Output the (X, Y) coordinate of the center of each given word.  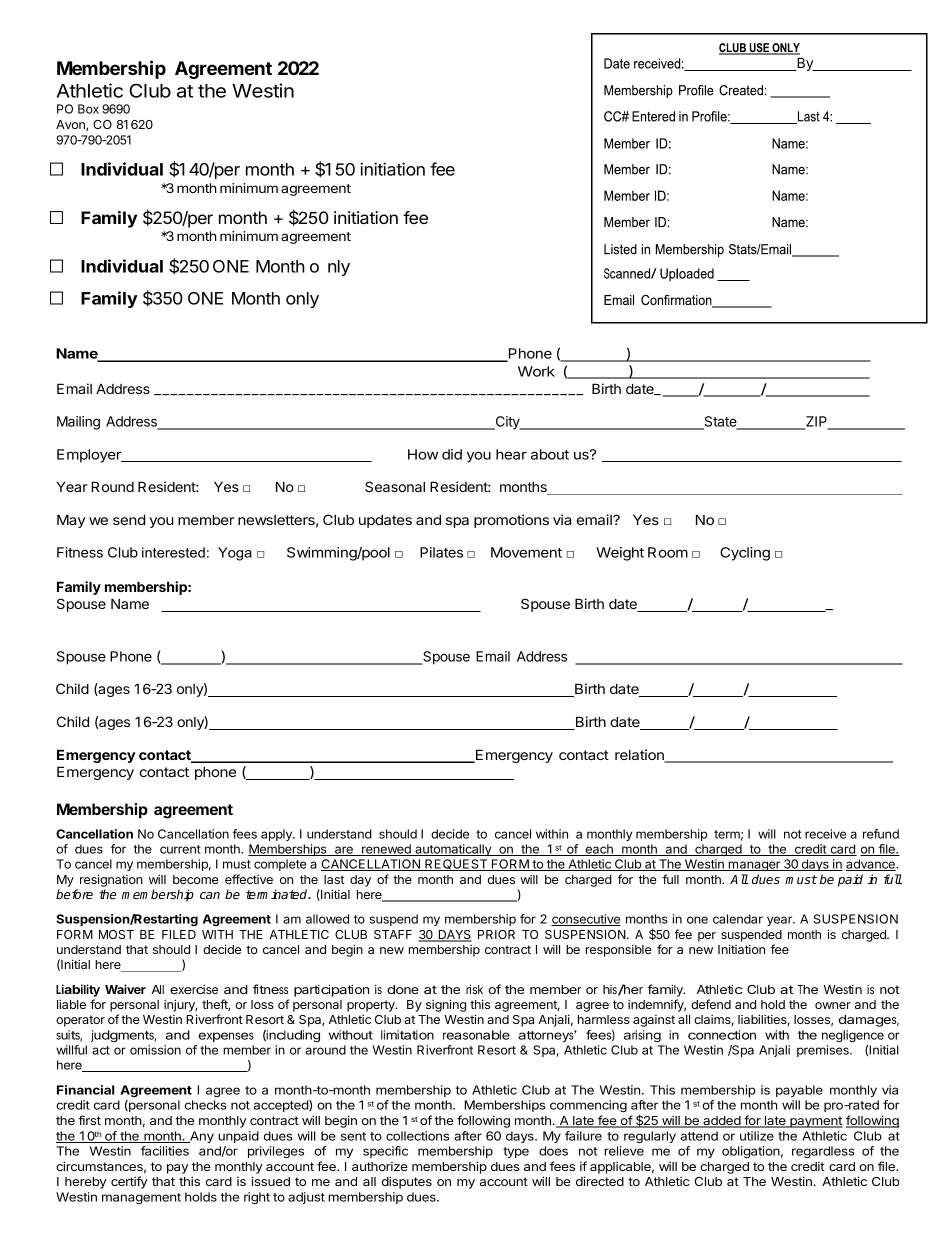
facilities (165, 1151)
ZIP (816, 422)
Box (88, 109)
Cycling (745, 554)
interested (173, 552)
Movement (526, 552)
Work (536, 371)
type (516, 1152)
